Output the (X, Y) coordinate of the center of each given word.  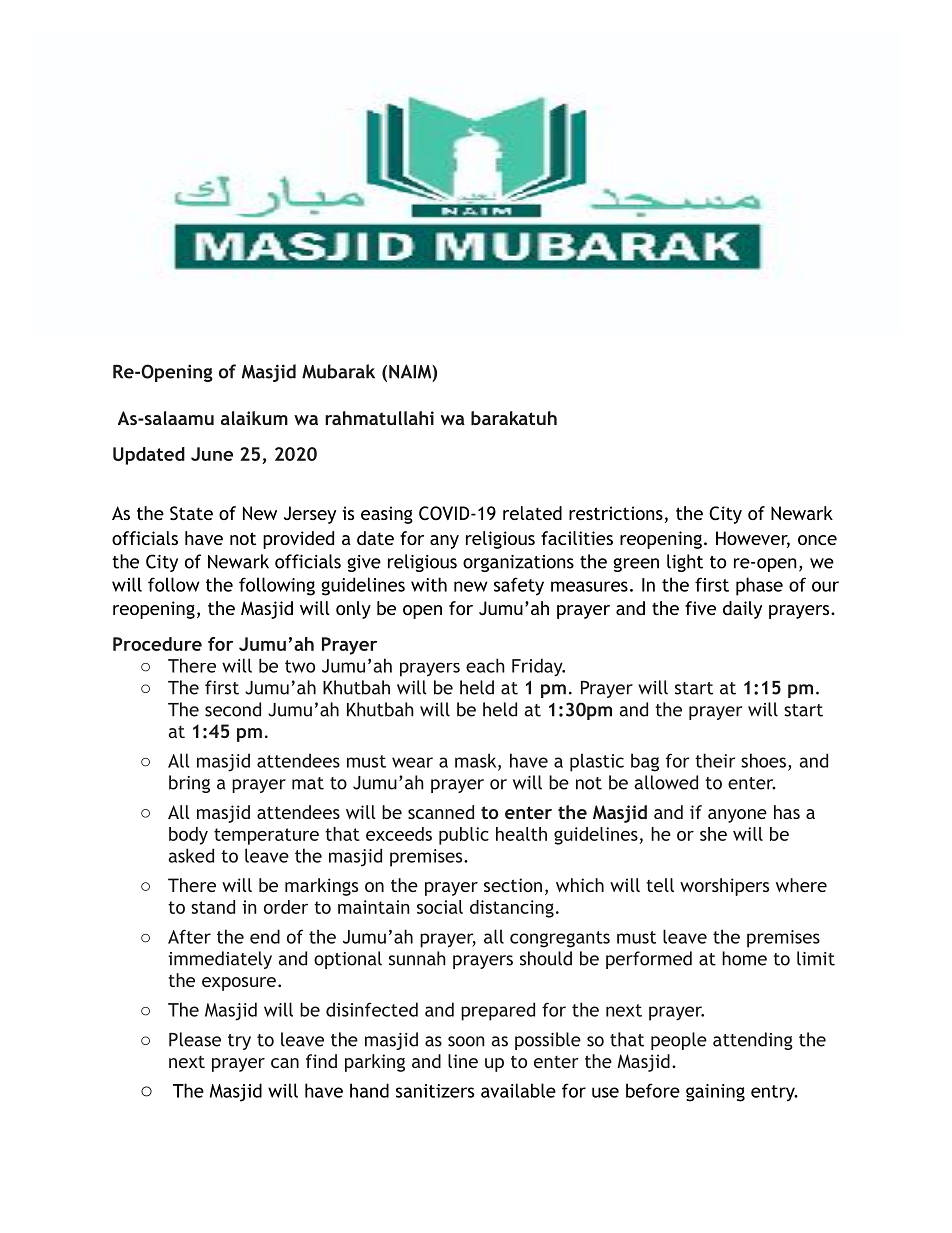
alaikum (254, 418)
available (518, 1090)
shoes (763, 760)
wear (412, 762)
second (233, 709)
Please (195, 1039)
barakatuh (514, 418)
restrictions (616, 513)
